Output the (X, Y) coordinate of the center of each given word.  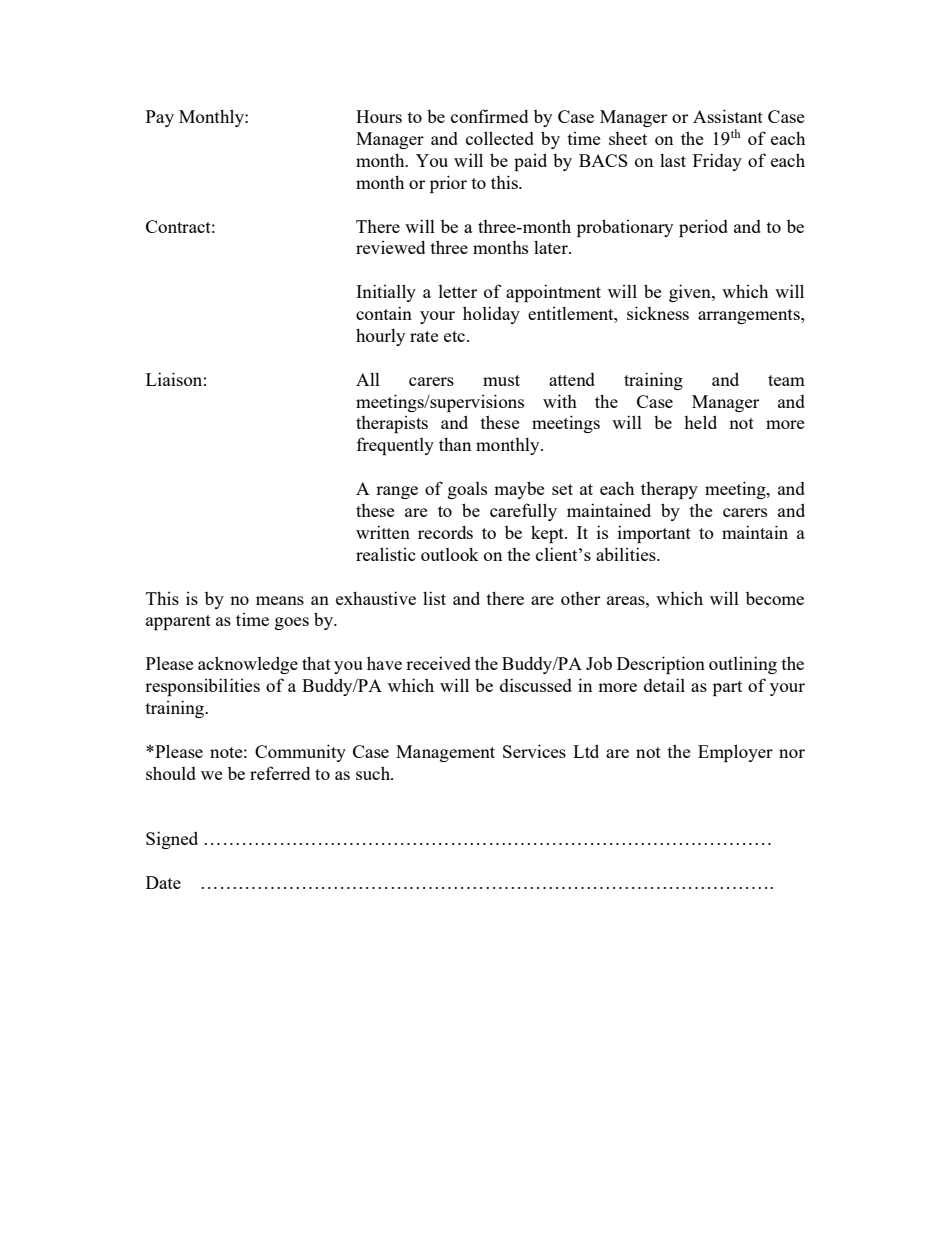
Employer (735, 753)
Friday (717, 162)
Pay (160, 118)
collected (500, 138)
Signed (172, 840)
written (383, 532)
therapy (669, 490)
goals (467, 490)
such (374, 773)
